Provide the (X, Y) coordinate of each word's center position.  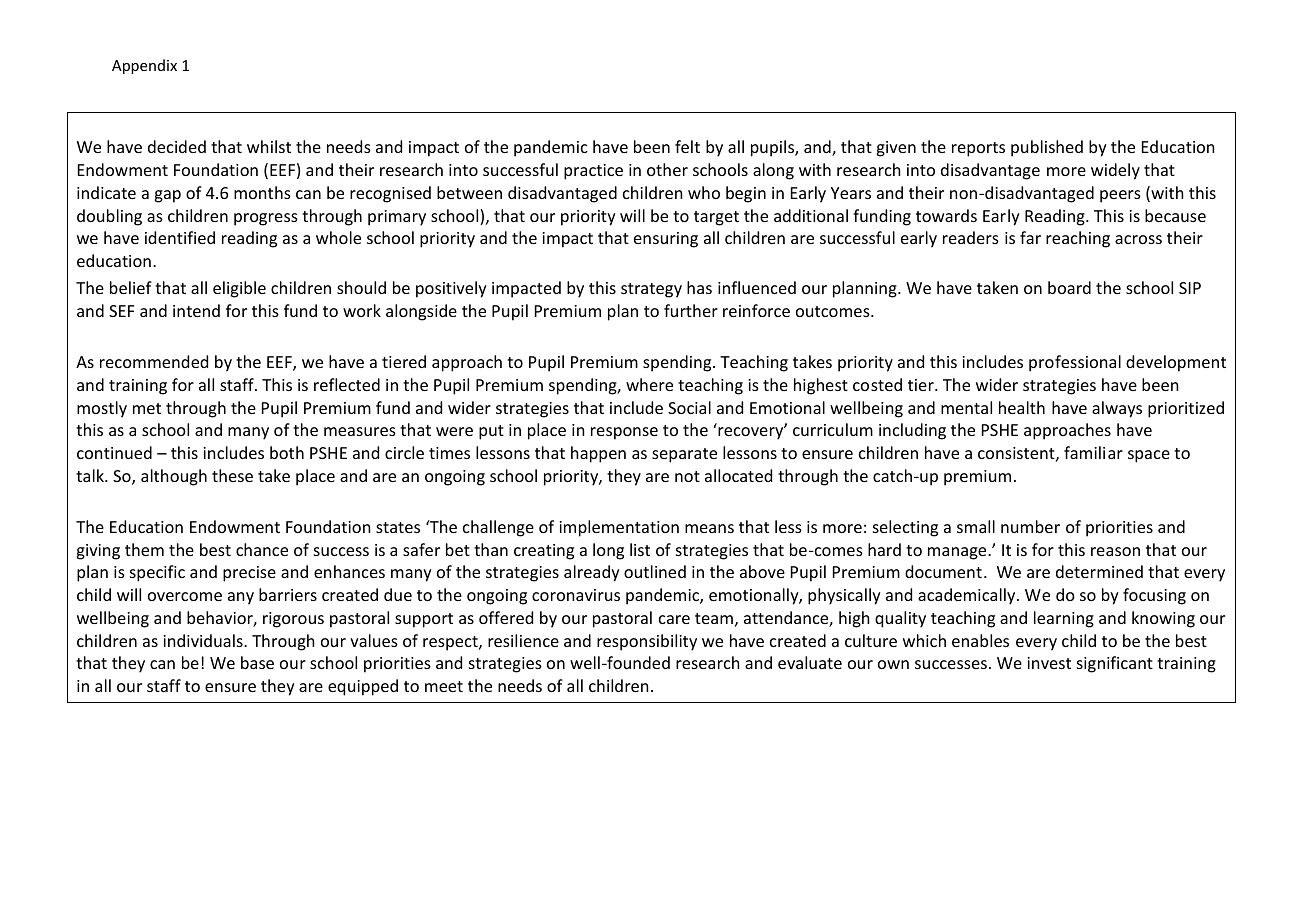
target (716, 218)
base (257, 662)
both (287, 452)
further (691, 310)
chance (262, 549)
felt (687, 146)
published (1047, 148)
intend (196, 310)
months (262, 192)
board (1069, 287)
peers (1120, 196)
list (640, 549)
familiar (1093, 452)
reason (1115, 551)
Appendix (144, 66)
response (624, 433)
